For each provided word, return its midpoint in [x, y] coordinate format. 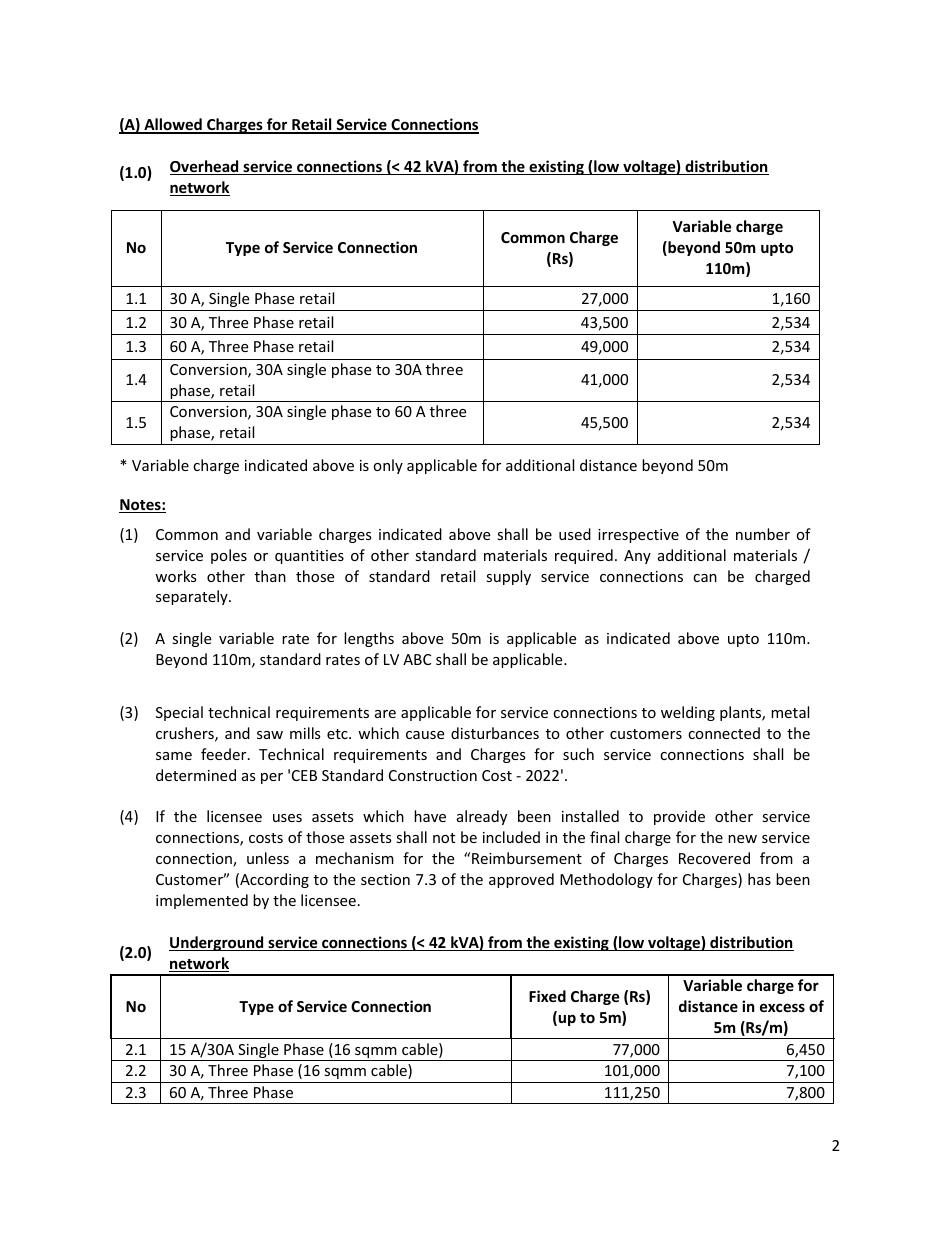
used [575, 534]
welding [688, 713]
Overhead [205, 167]
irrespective [638, 536]
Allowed [173, 125]
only [388, 466]
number [763, 534]
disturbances [495, 733]
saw [270, 735]
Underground [217, 943]
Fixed [547, 996]
